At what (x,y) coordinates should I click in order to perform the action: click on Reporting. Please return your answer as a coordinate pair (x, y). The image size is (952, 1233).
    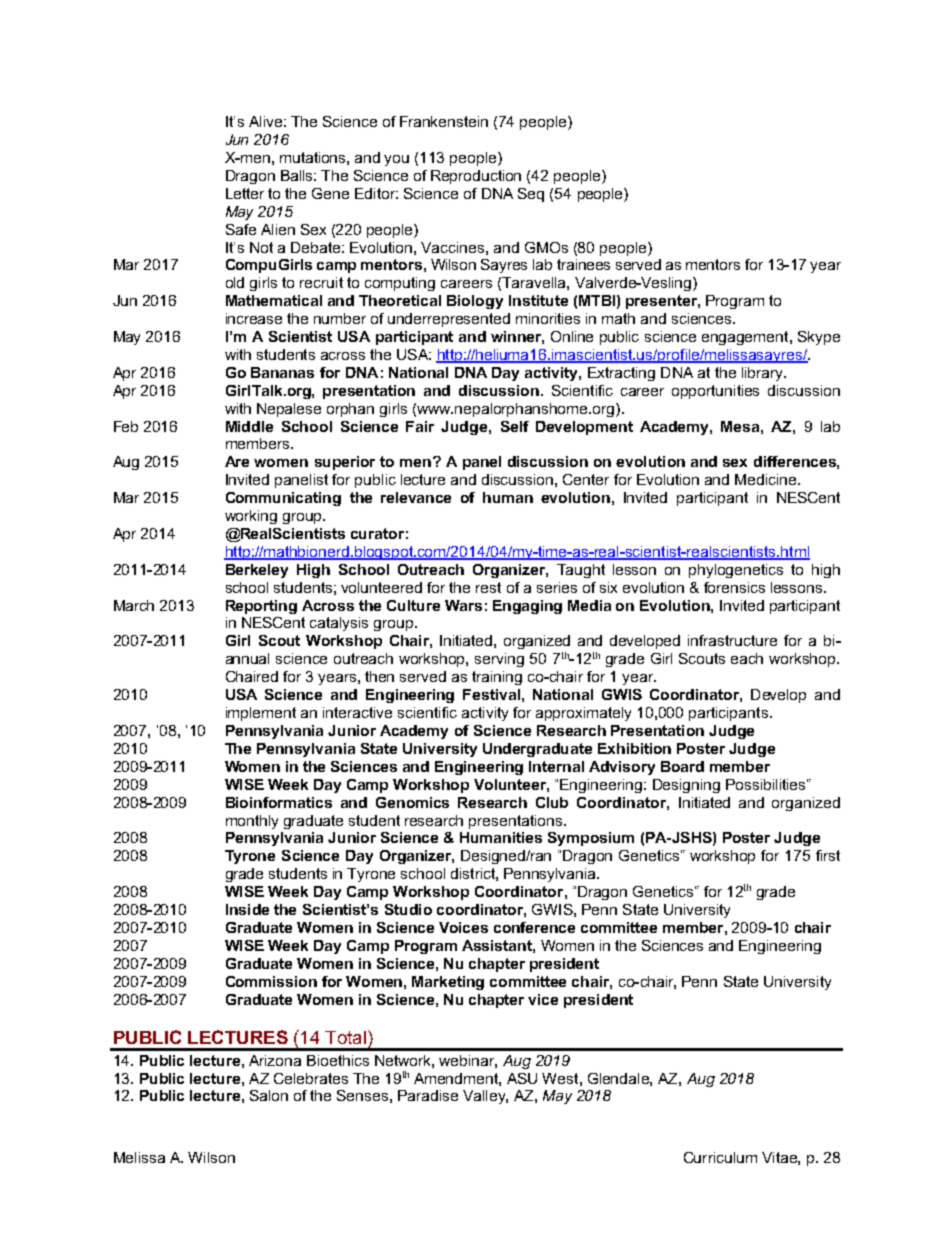
    Looking at the image, I should click on (261, 607).
